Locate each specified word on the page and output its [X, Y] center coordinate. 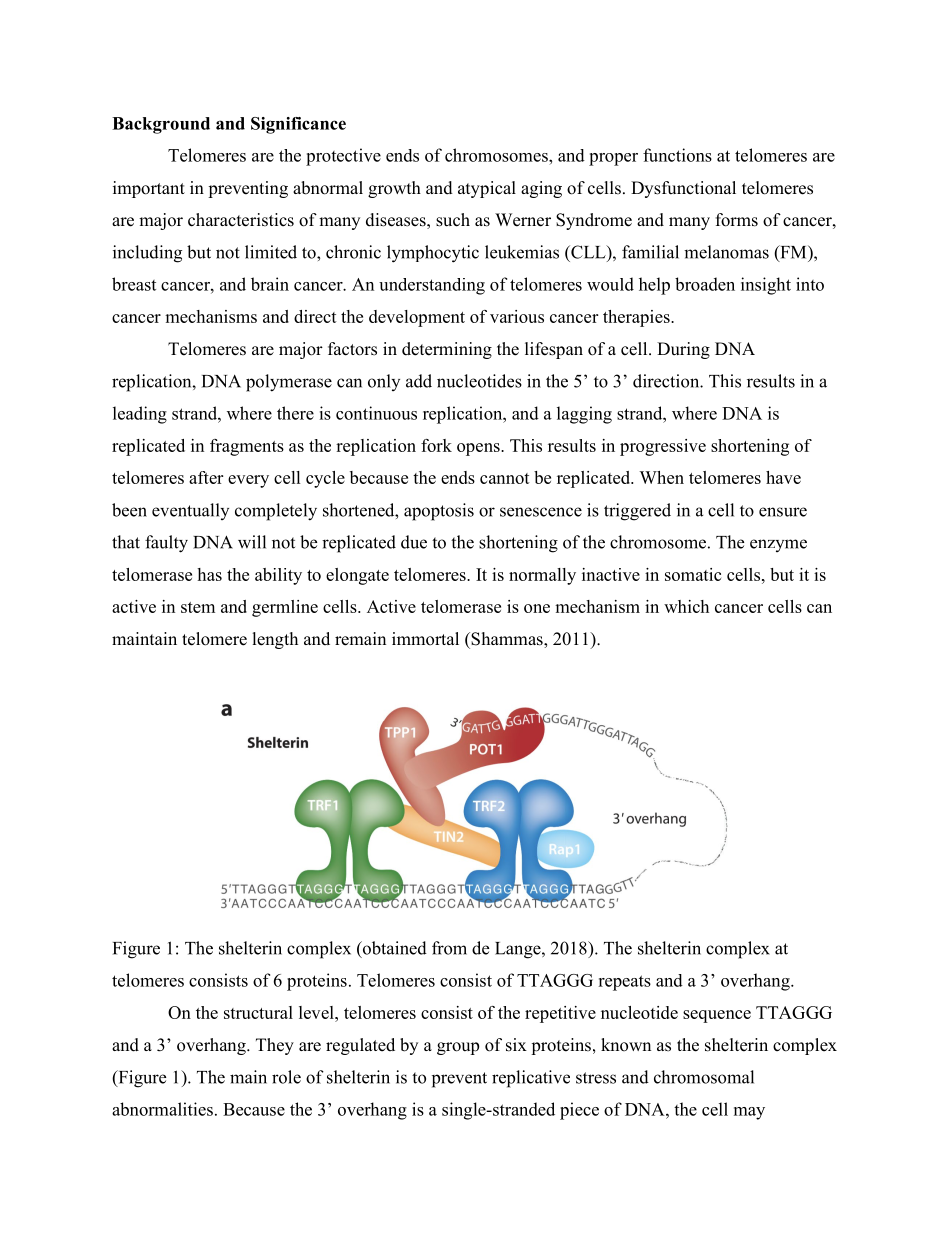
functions [677, 155]
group [458, 1048]
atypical [487, 189]
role [286, 1077]
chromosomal [704, 1077]
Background [161, 125]
